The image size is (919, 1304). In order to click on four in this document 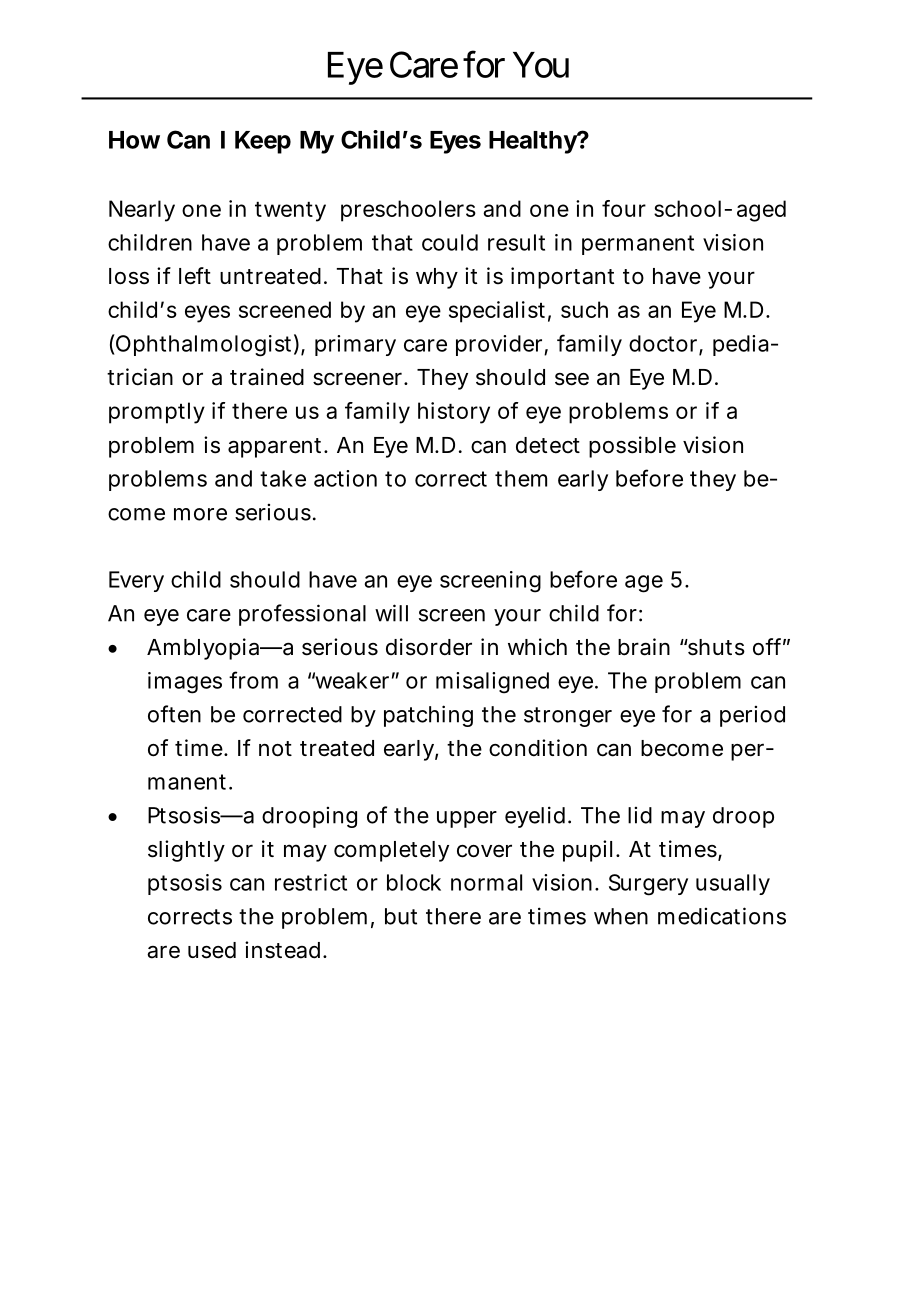, I will do `click(624, 208)`.
